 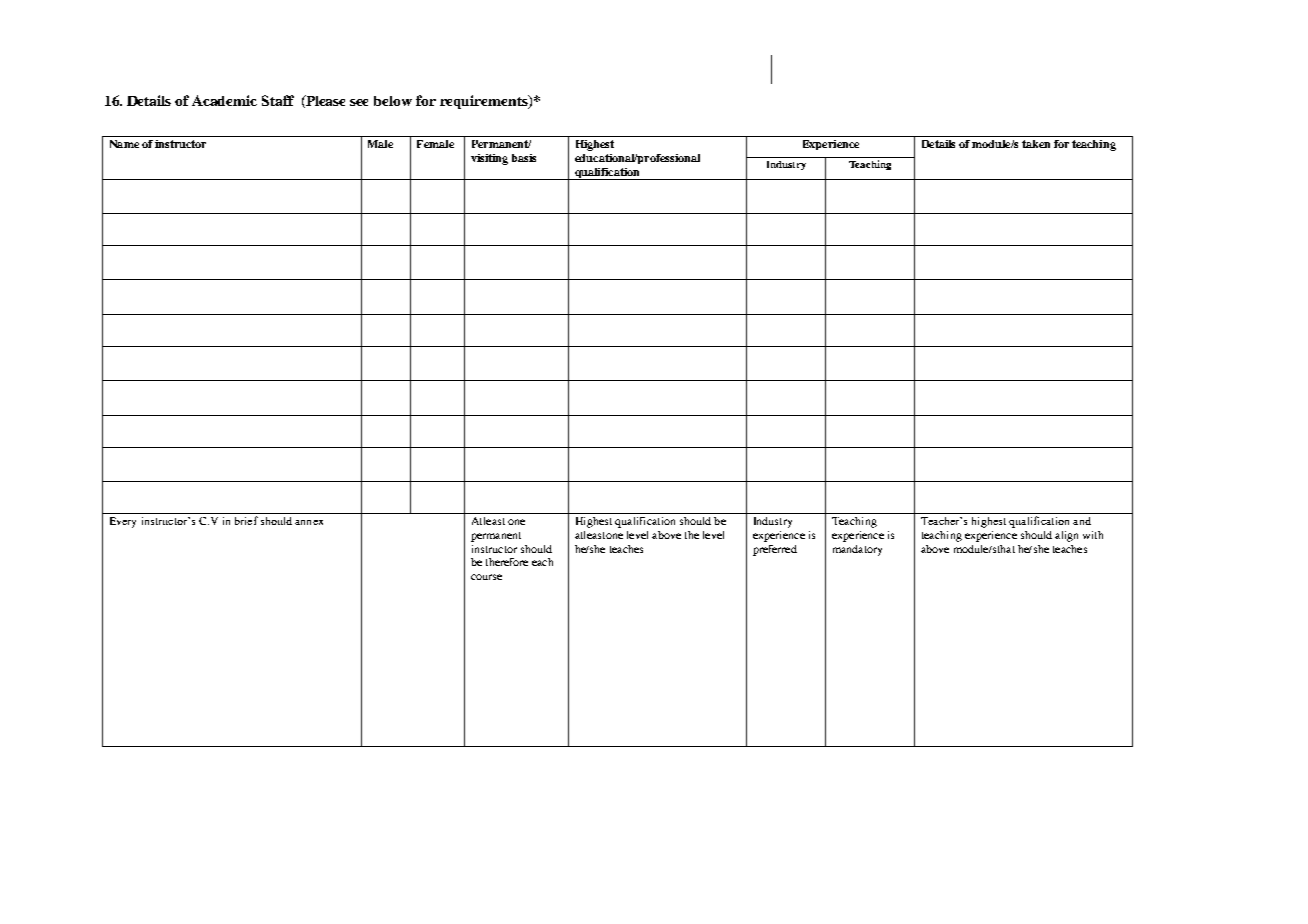 I want to click on with, so click(x=1093, y=535).
